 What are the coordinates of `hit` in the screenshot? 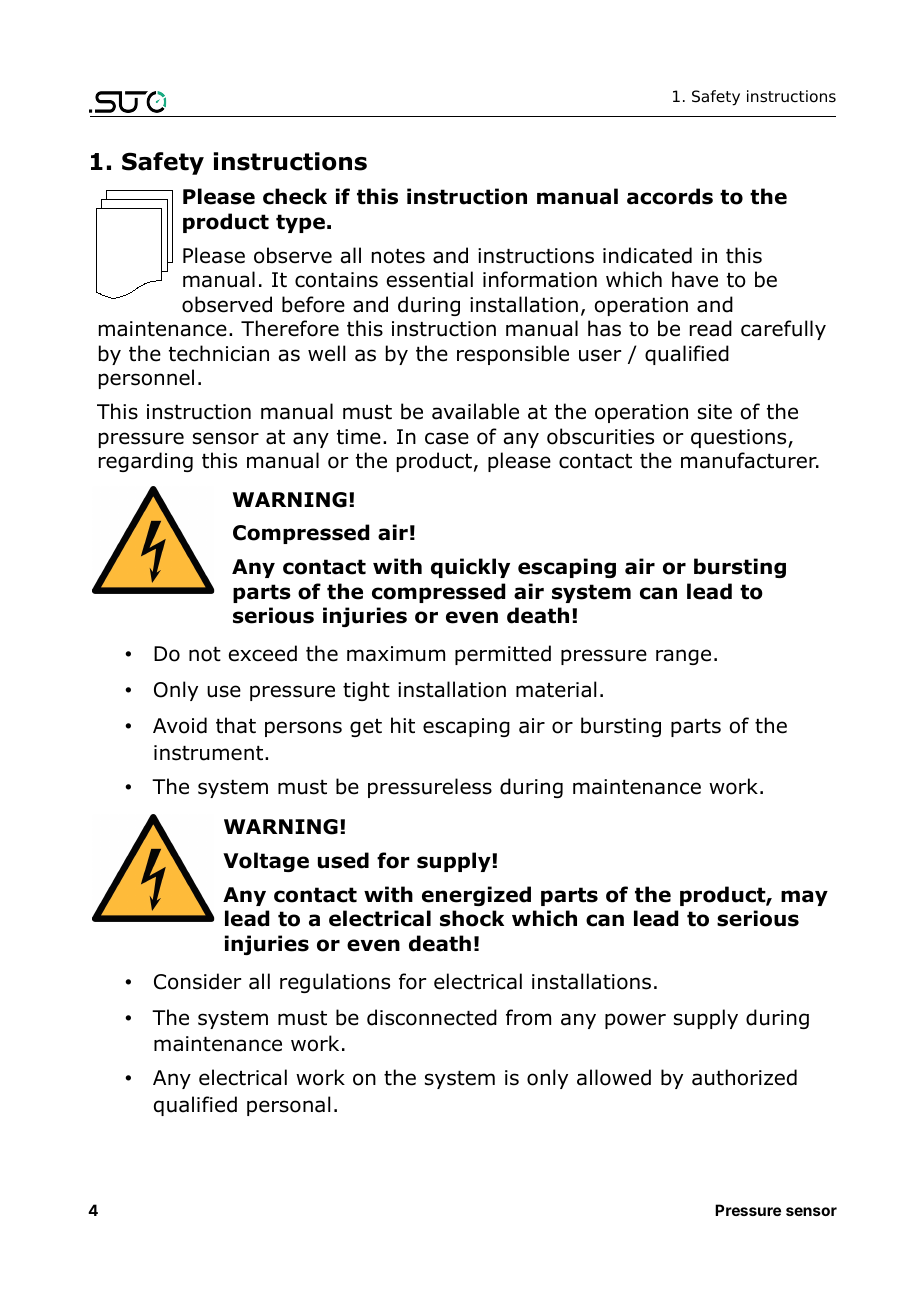 It's located at (403, 725).
